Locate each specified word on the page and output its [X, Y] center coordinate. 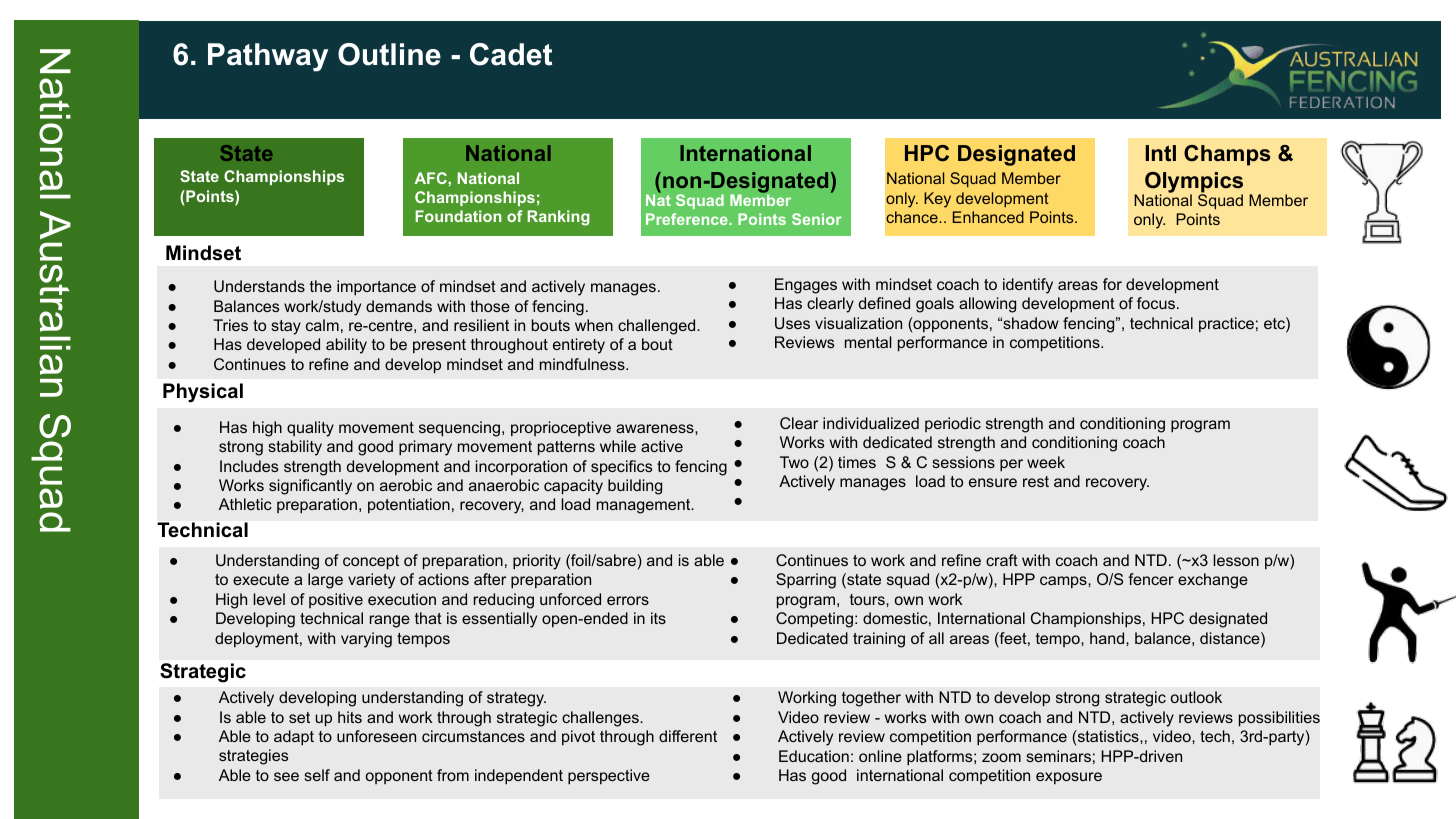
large [325, 581]
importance [376, 288]
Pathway [268, 57]
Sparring [806, 581]
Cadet [511, 54]
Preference [688, 219]
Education [814, 756]
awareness [656, 428]
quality [310, 429]
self [317, 775]
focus [1156, 303]
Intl [1160, 153]
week [1046, 462]
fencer [1151, 579]
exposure [1069, 778]
